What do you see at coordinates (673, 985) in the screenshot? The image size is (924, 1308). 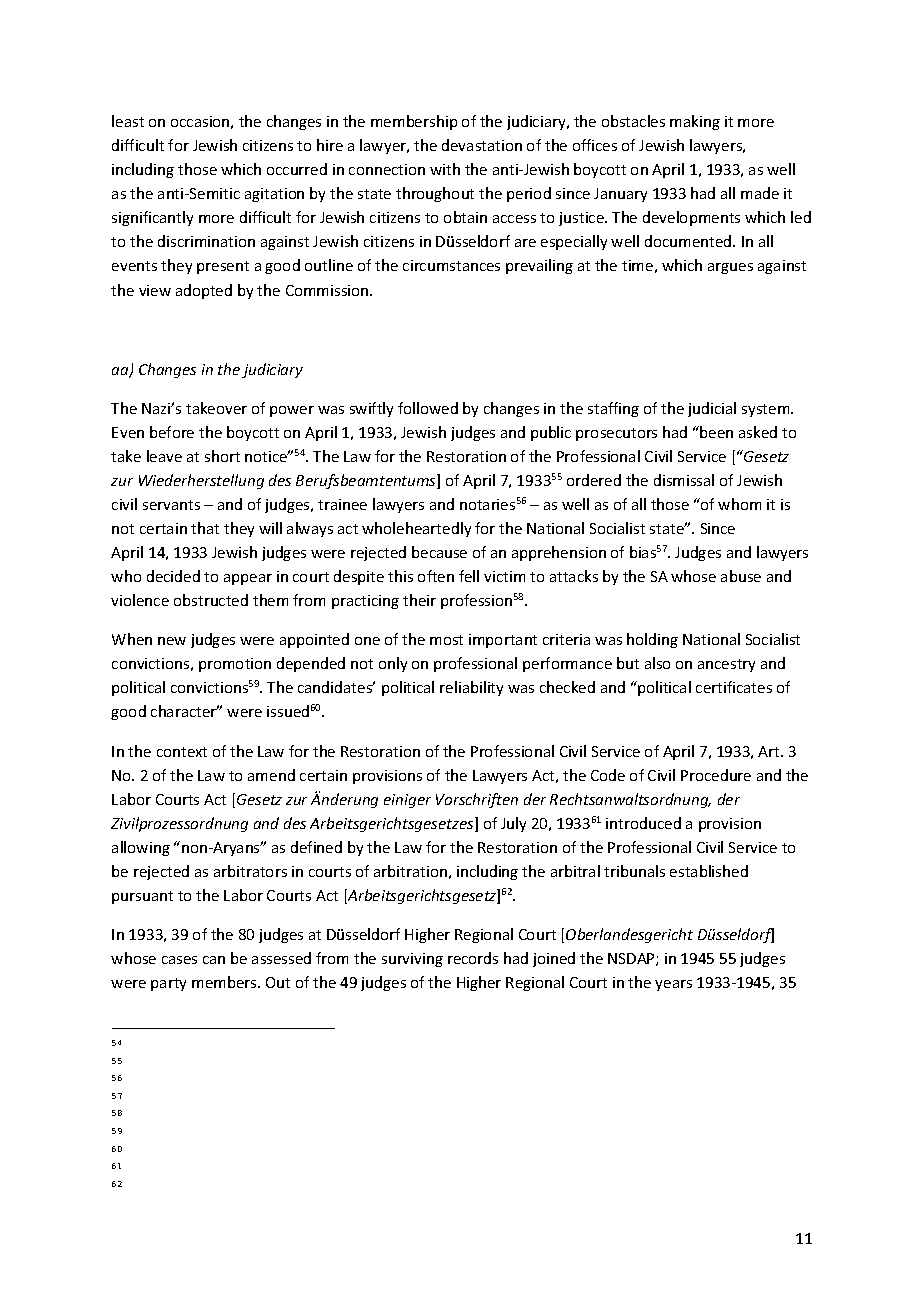 I see `years` at bounding box center [673, 985].
